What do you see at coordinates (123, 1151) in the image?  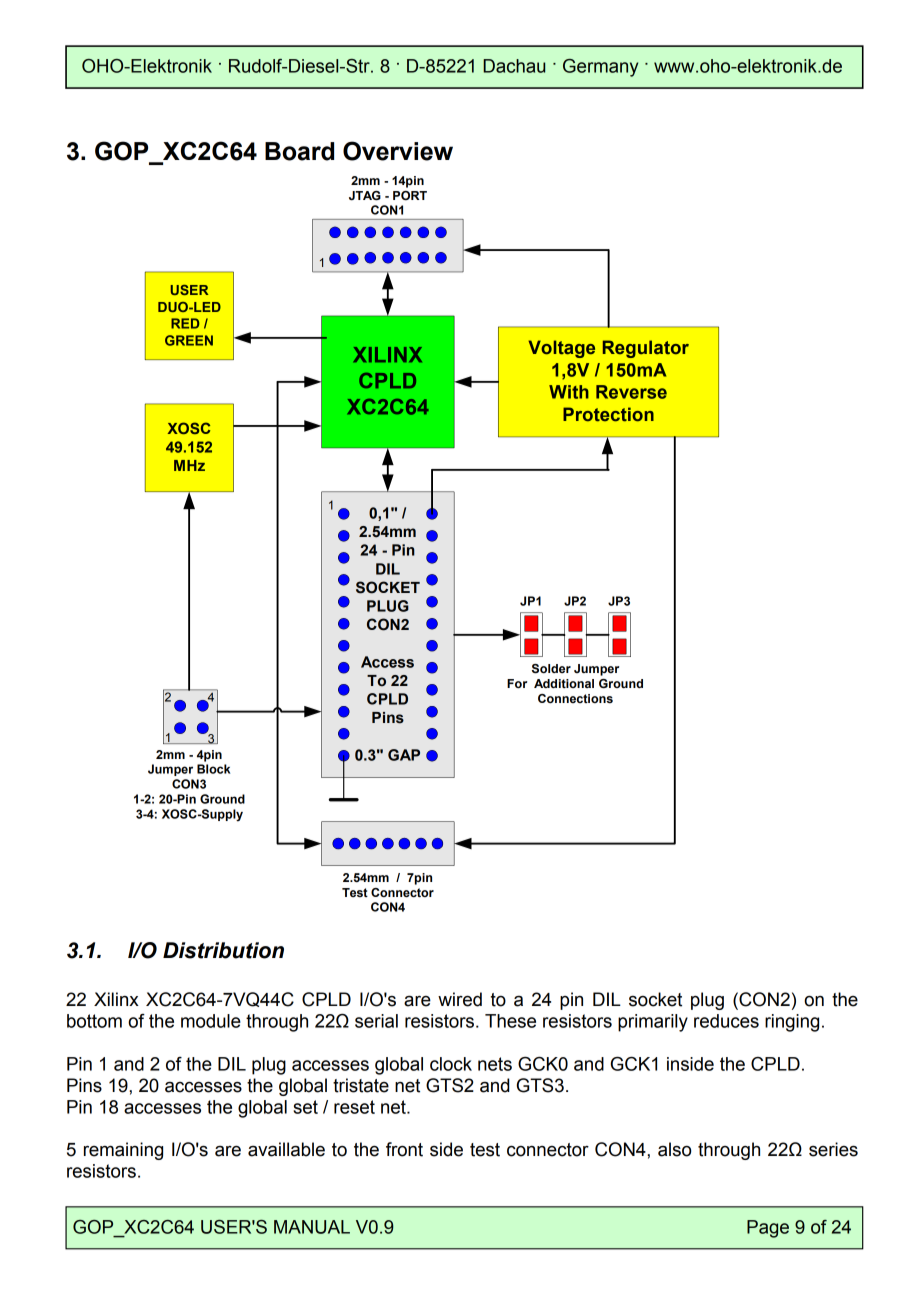 I see `remaining` at bounding box center [123, 1151].
